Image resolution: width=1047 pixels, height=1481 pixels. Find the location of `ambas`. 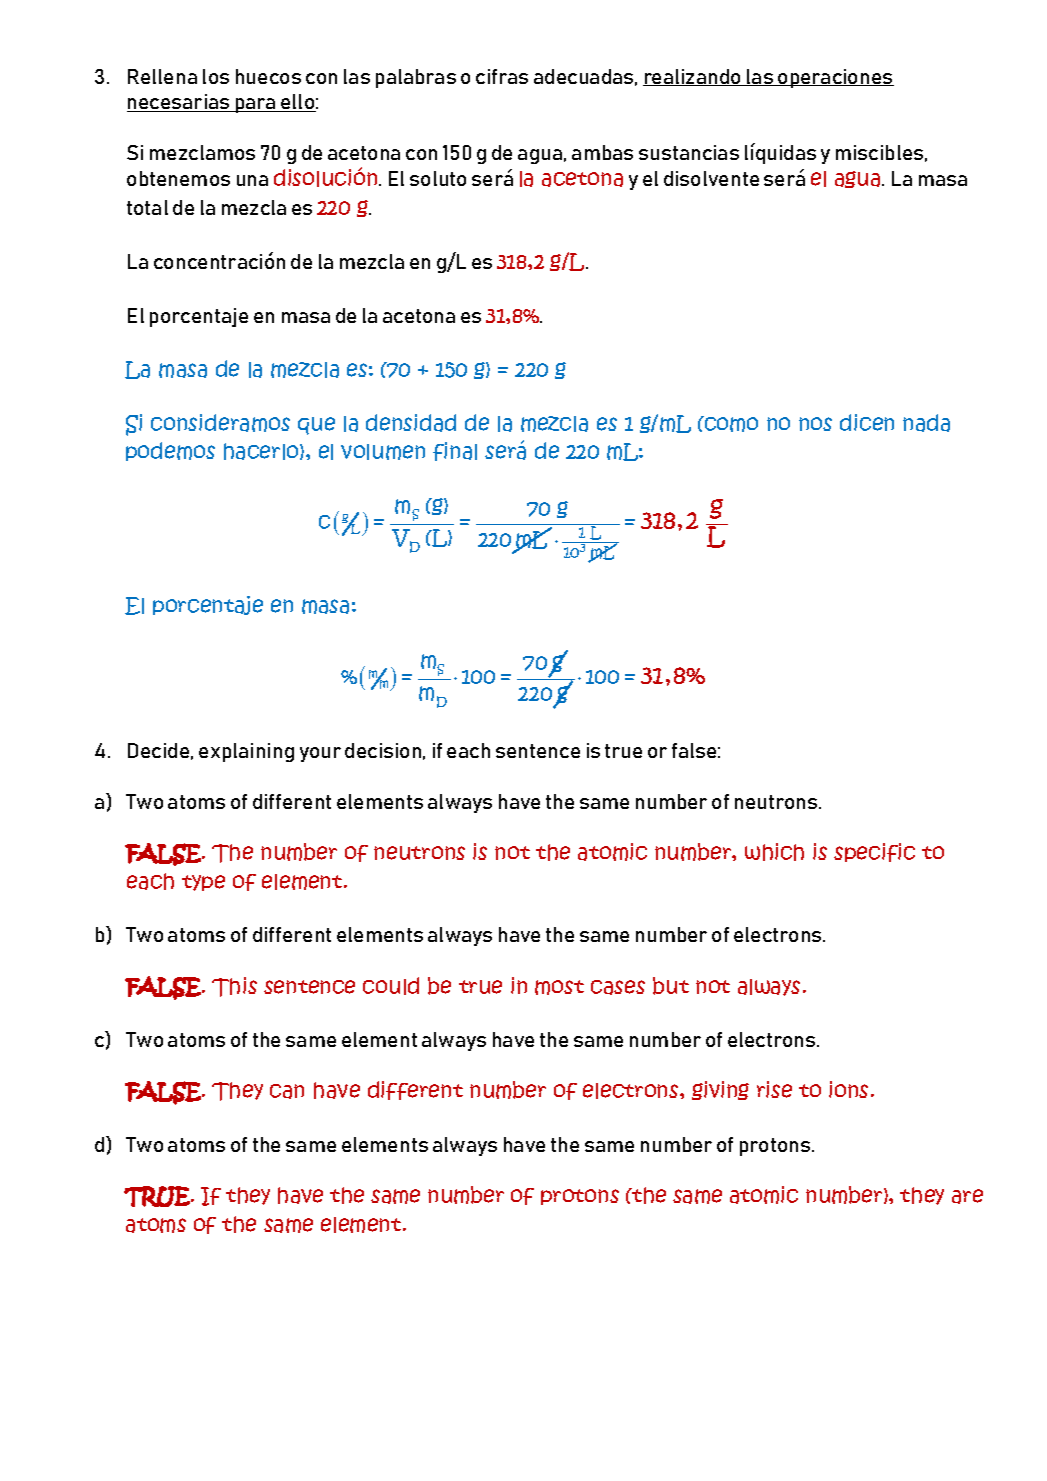

ambas is located at coordinates (602, 152).
